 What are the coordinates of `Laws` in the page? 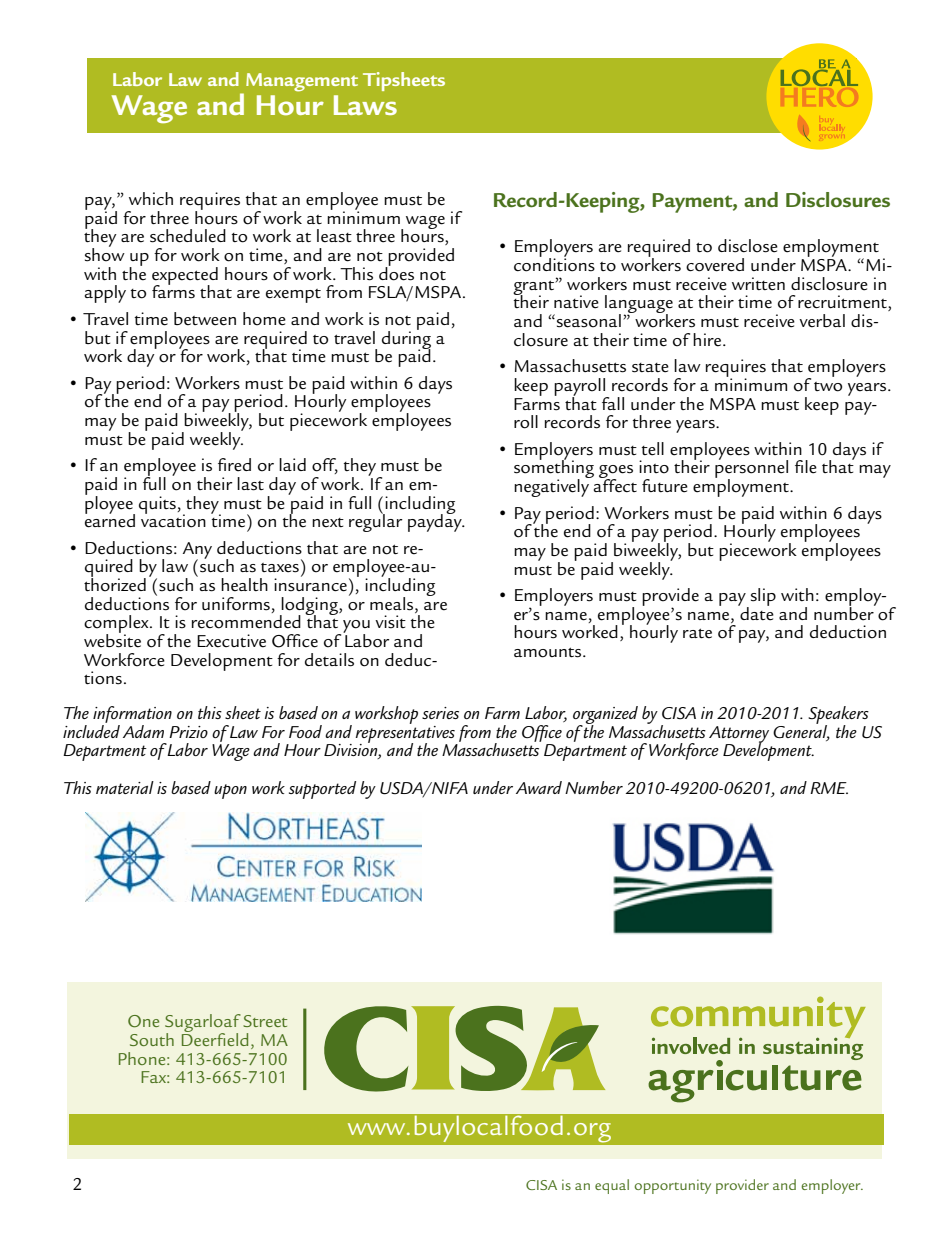 It's located at (365, 105).
